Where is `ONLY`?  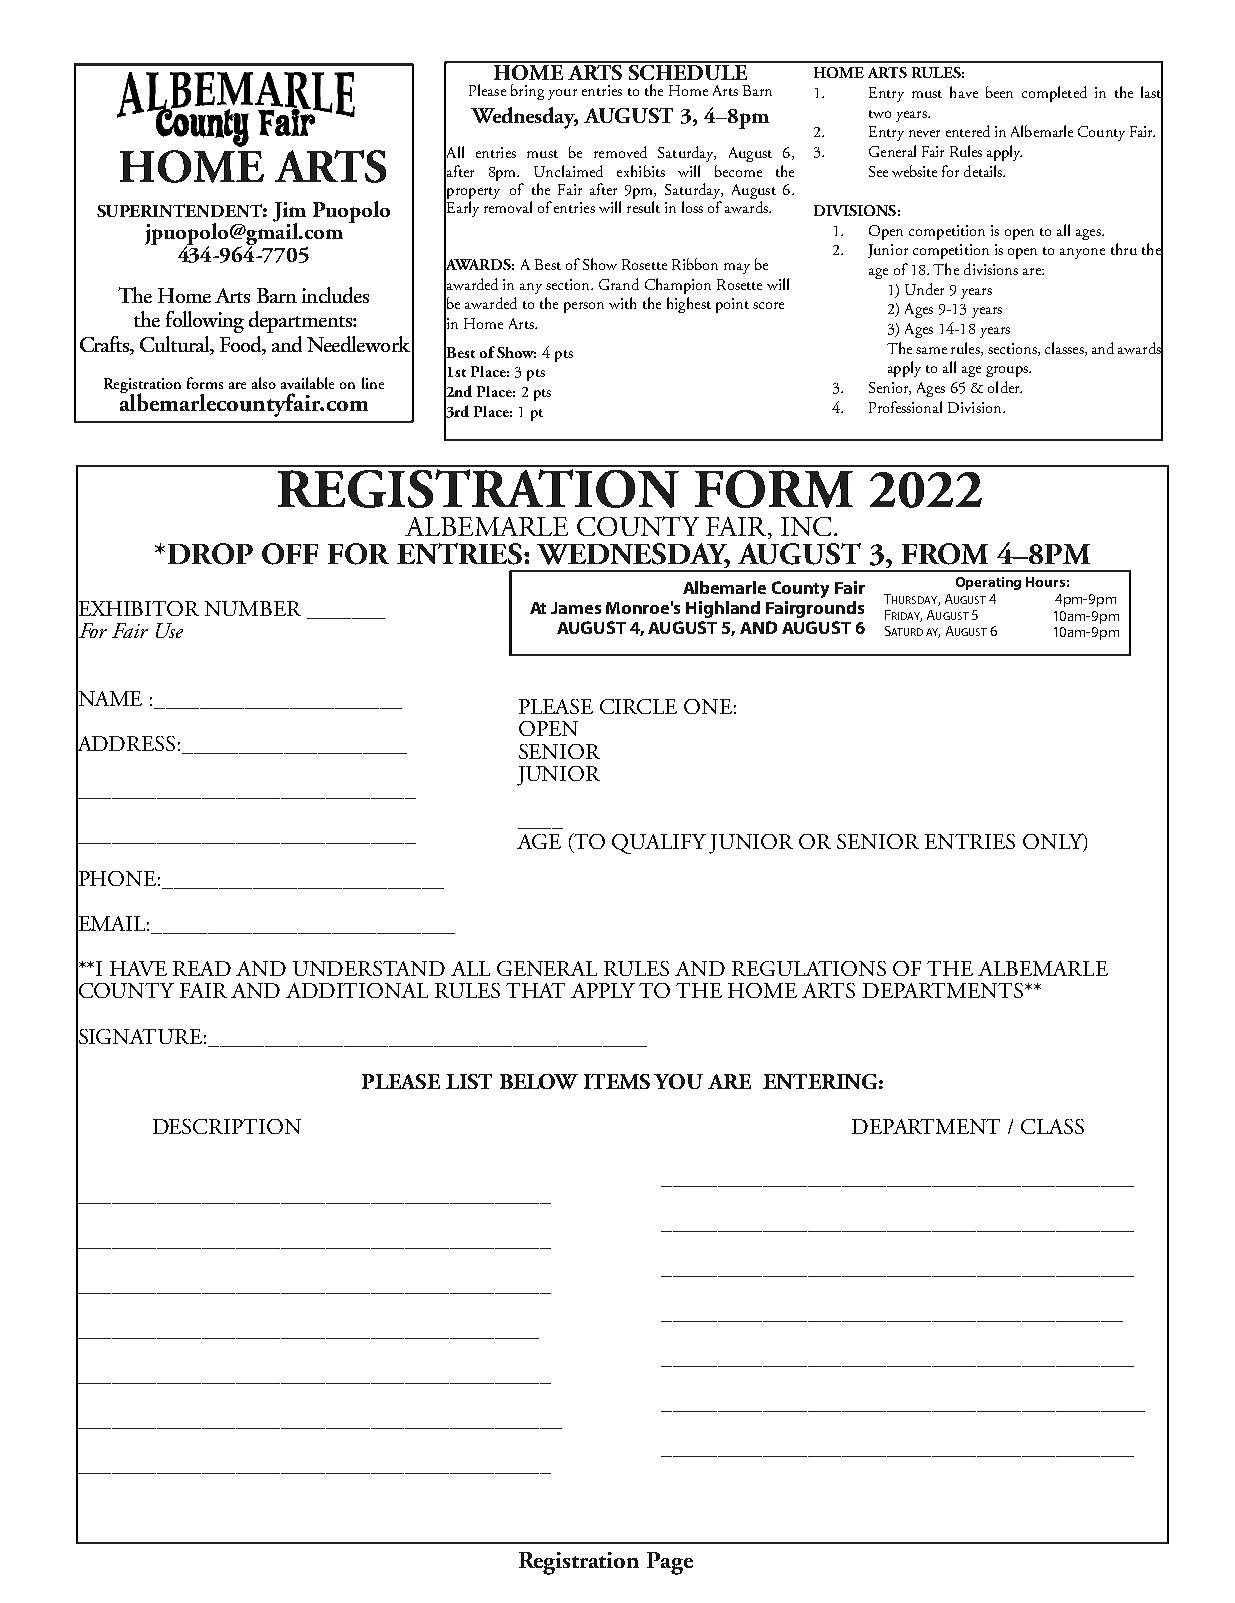
ONLY is located at coordinates (1054, 842).
